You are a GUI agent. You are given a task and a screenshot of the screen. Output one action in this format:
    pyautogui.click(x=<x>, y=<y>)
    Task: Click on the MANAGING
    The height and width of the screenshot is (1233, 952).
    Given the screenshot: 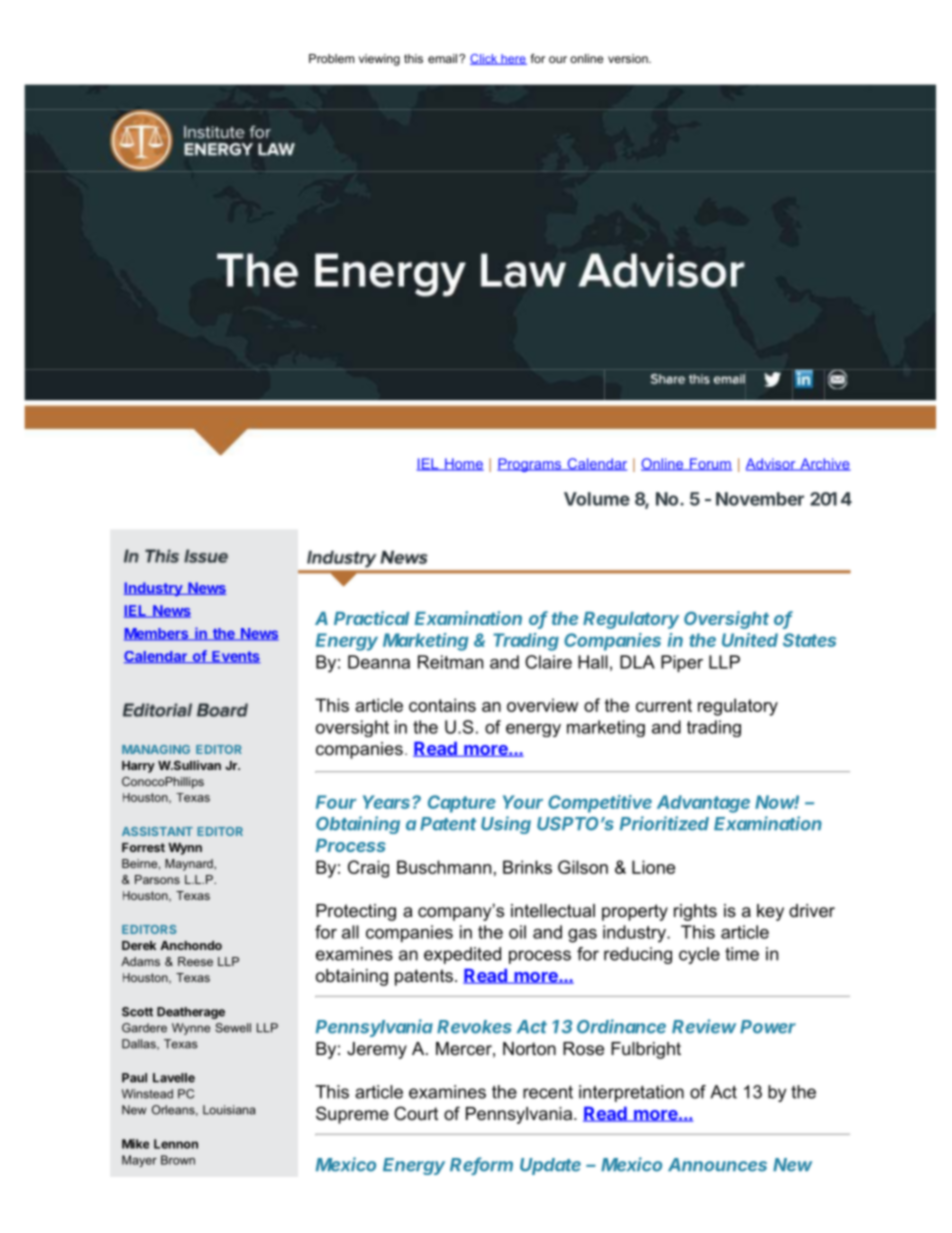 What is the action you would take?
    pyautogui.click(x=156, y=749)
